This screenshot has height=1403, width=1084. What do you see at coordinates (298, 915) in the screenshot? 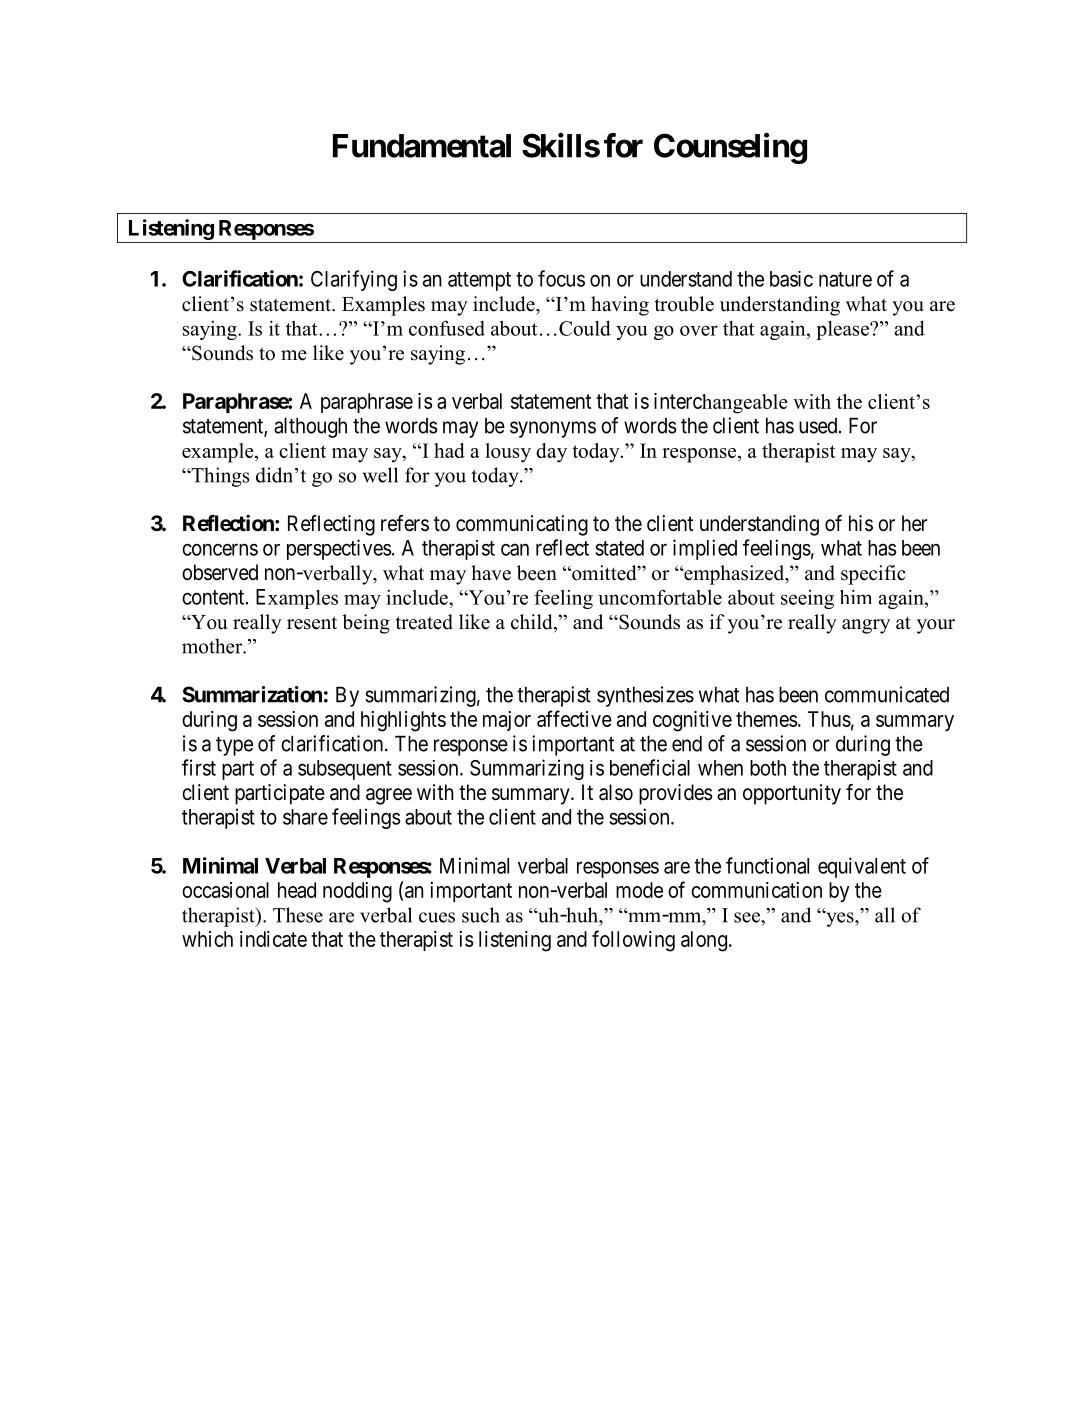
I see `These` at bounding box center [298, 915].
